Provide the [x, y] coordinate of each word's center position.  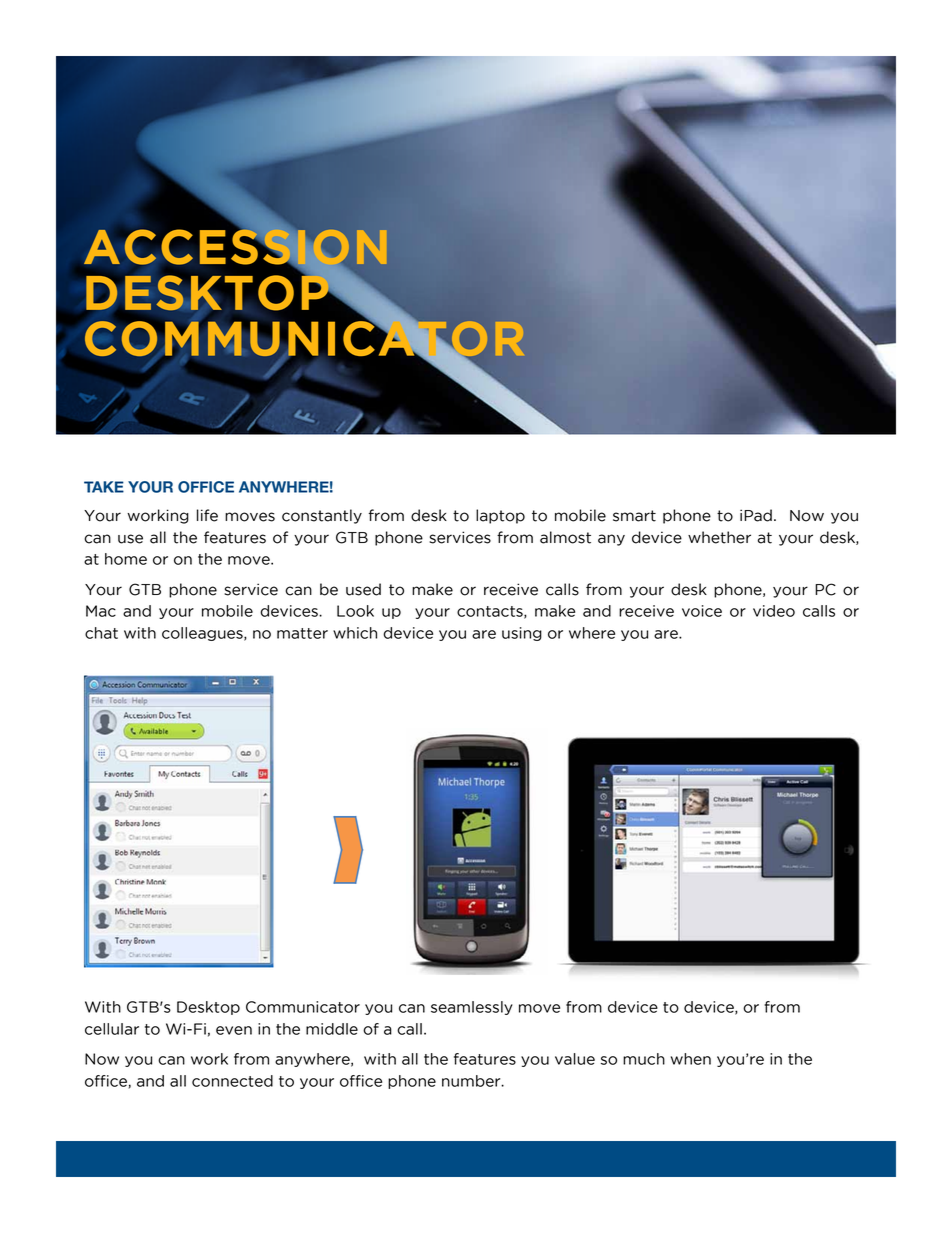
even [234, 1030]
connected [232, 1081]
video [774, 611]
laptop [500, 516]
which [355, 633]
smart [634, 516]
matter [302, 633]
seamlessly [472, 1008]
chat [101, 633]
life [207, 515]
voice [702, 611]
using [522, 634]
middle [332, 1029]
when [691, 1059]
